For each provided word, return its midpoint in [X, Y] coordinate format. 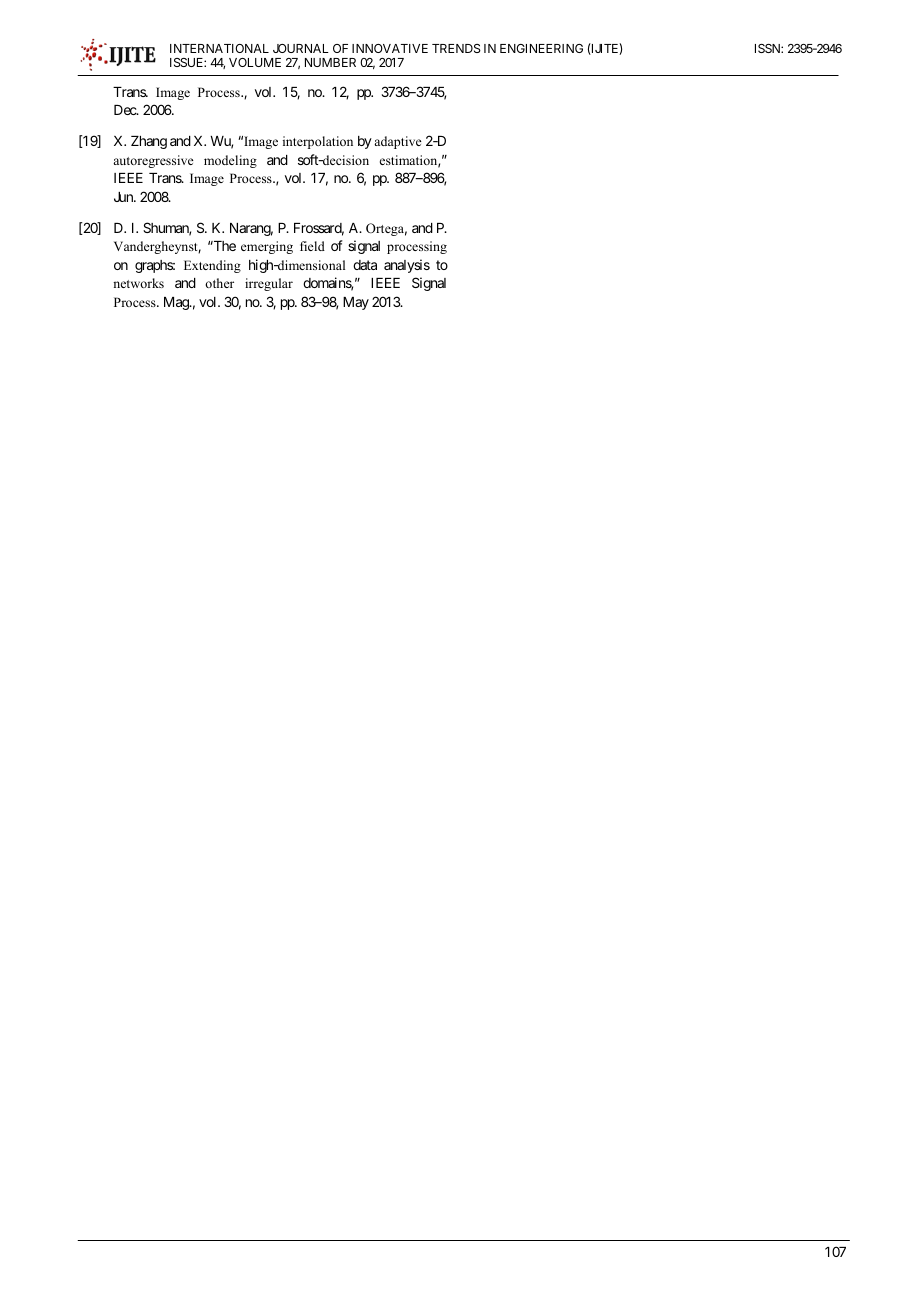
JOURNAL [301, 48]
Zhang [149, 142]
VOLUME [255, 62]
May [356, 303]
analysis [407, 266]
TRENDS [456, 48]
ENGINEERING [541, 48]
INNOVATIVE [390, 48]
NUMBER [330, 62]
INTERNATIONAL [219, 48]
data [365, 265]
